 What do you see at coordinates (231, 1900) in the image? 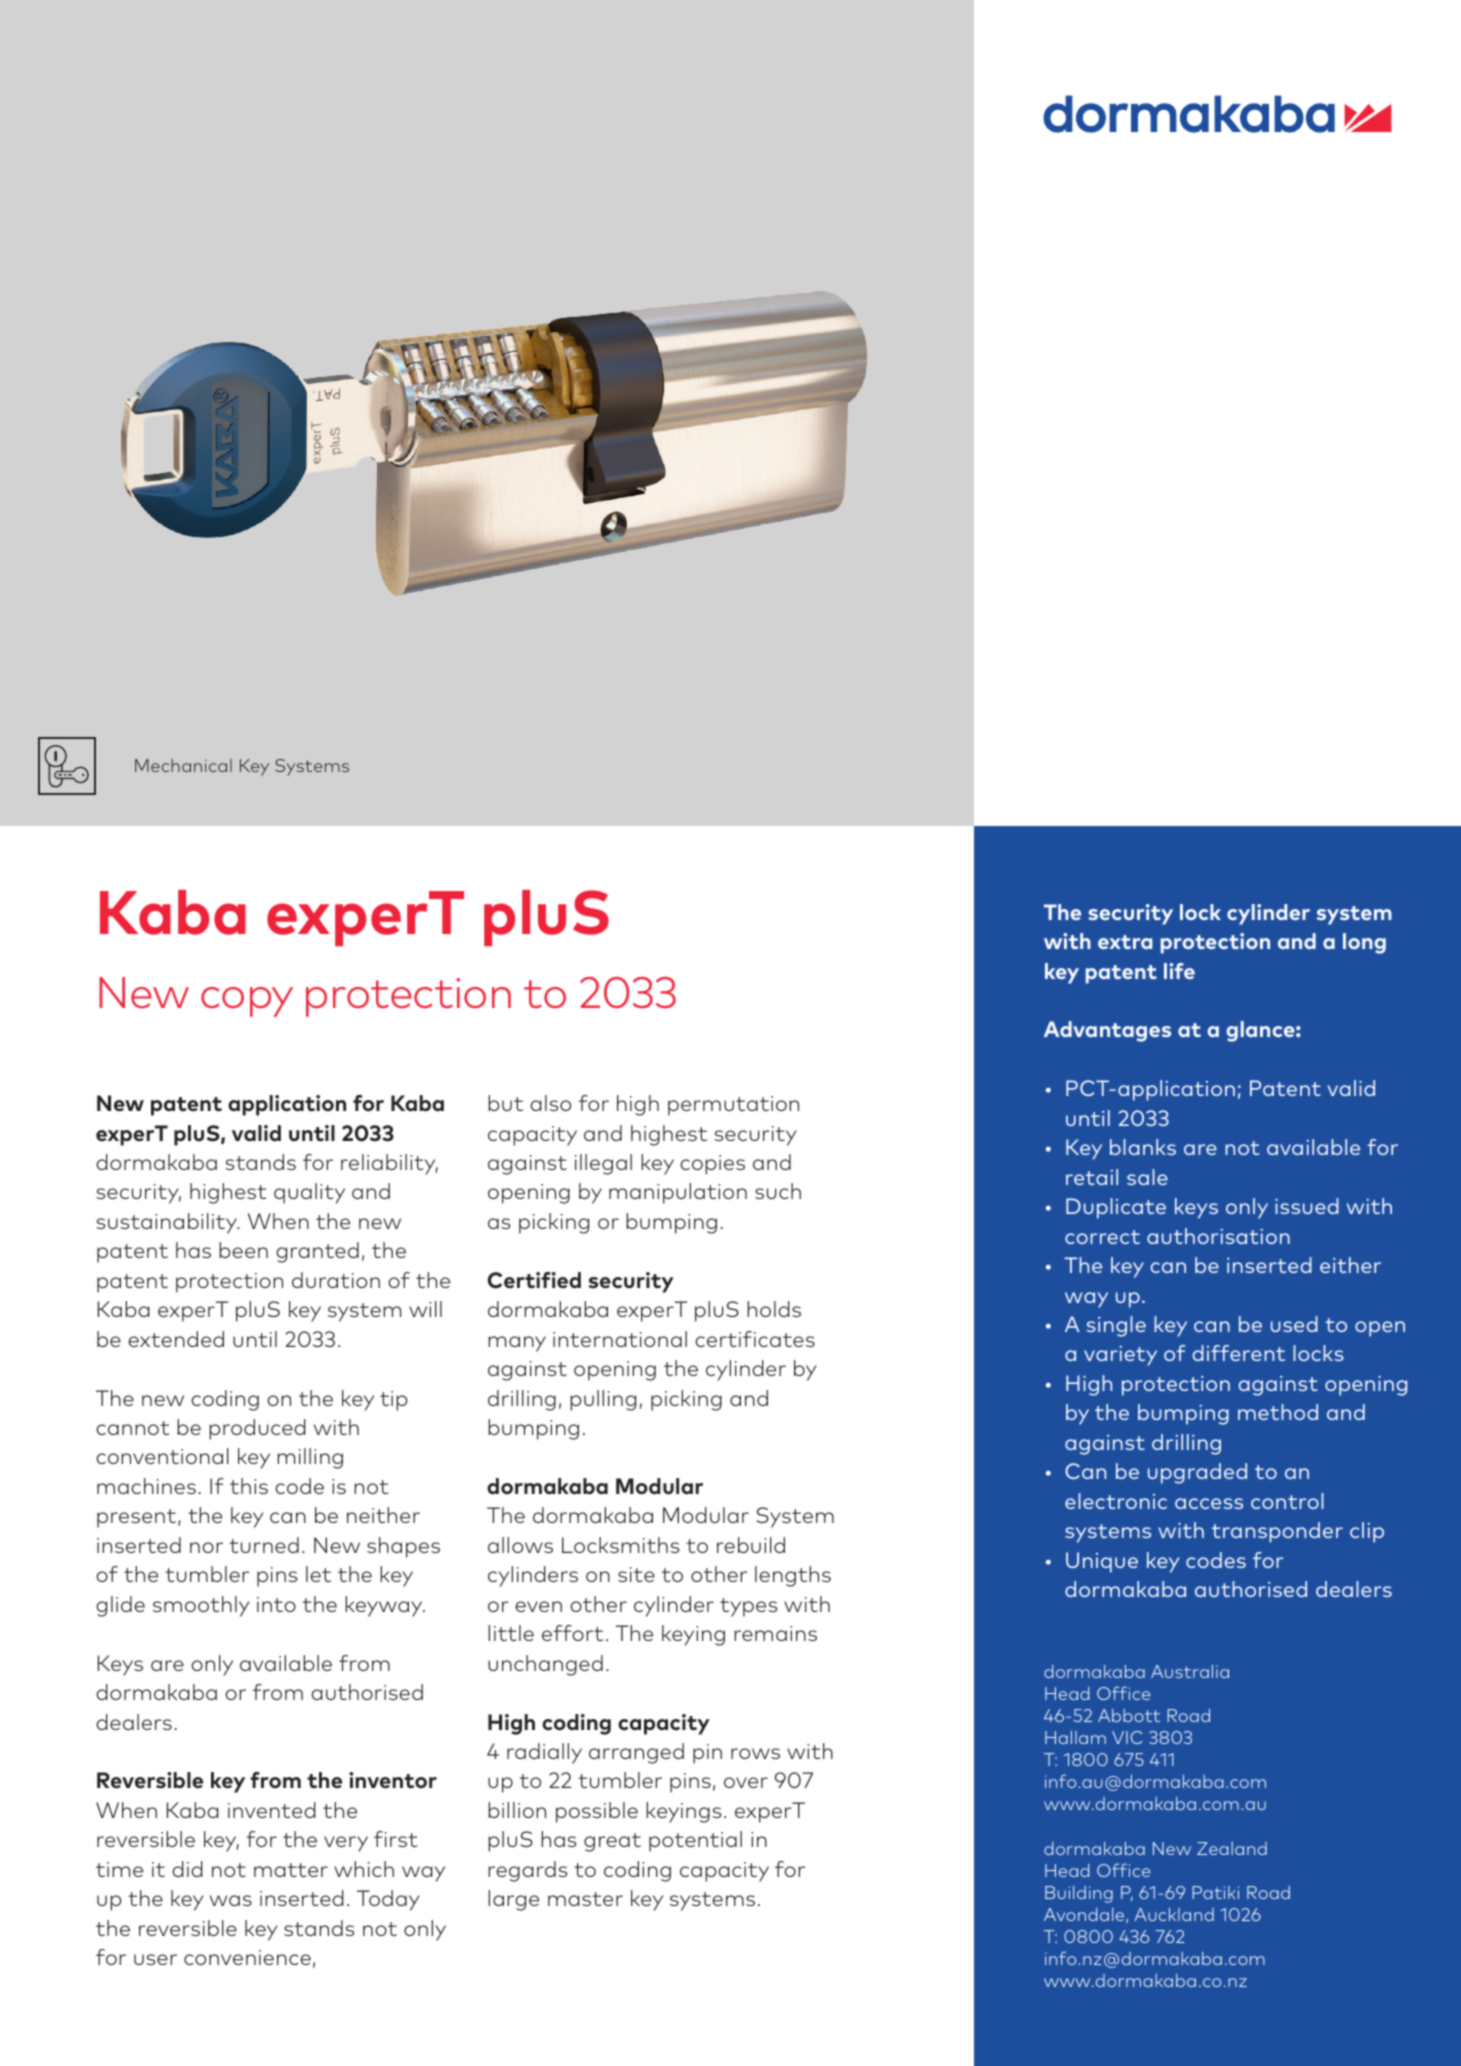
I see `was` at bounding box center [231, 1900].
